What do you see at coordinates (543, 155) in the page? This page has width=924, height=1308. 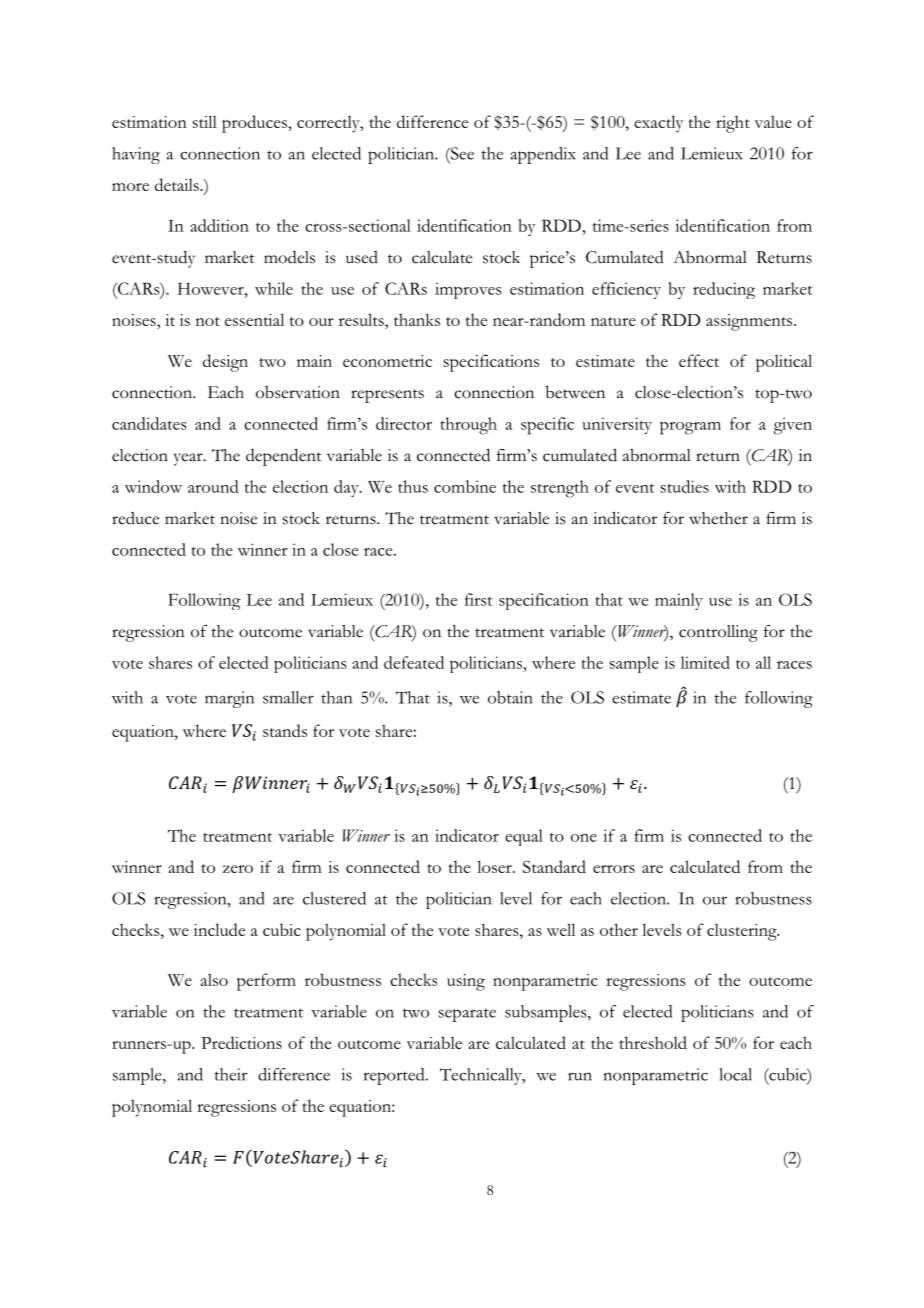 I see `appendix` at bounding box center [543, 155].
